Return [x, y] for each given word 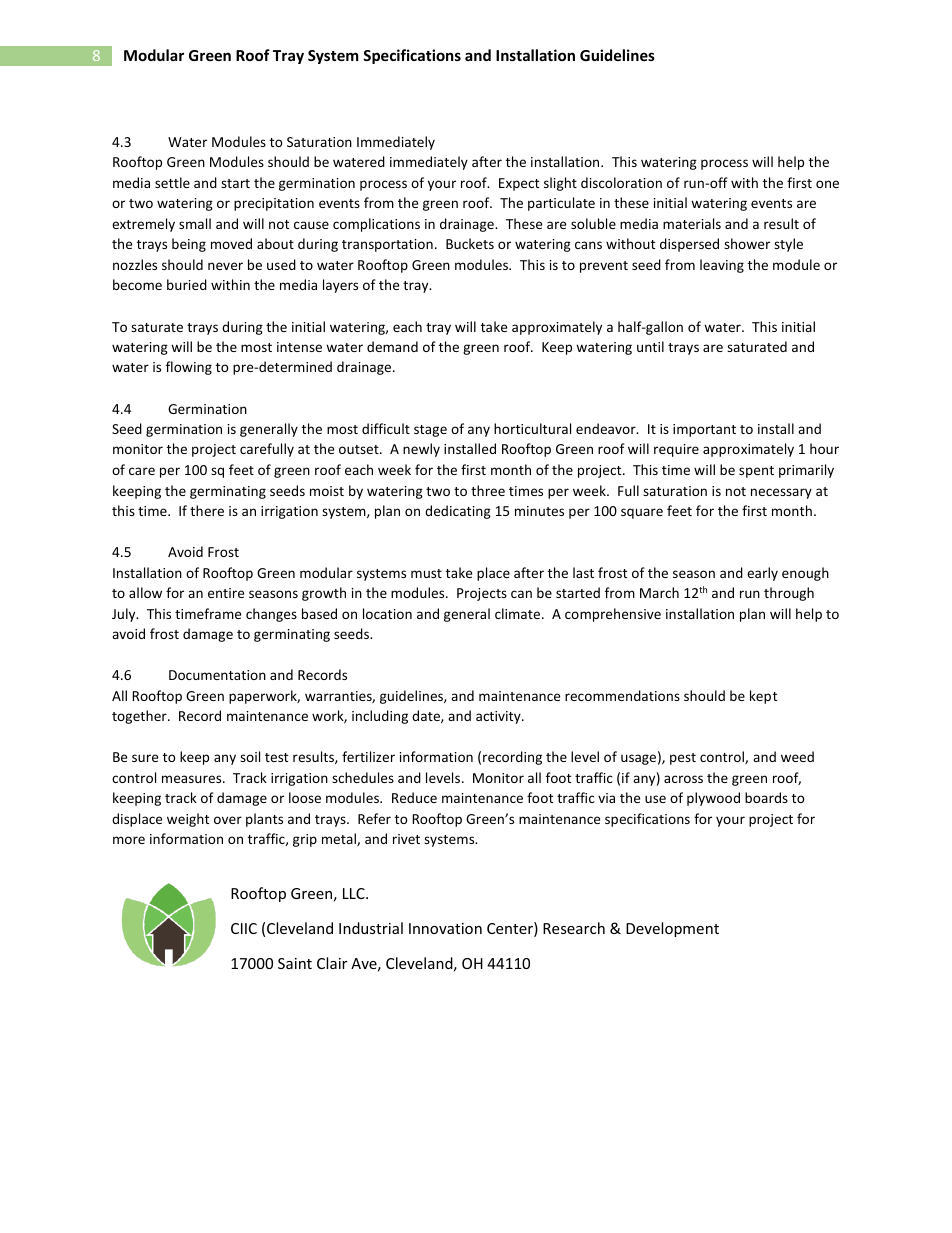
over [228, 820]
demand [392, 346]
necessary [781, 493]
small [195, 223]
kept [763, 697]
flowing [189, 368]
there [207, 510]
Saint [295, 963]
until [650, 346]
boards [766, 797]
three [488, 490]
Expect [519, 184]
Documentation [217, 675]
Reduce [414, 797]
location [387, 613]
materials [692, 223]
